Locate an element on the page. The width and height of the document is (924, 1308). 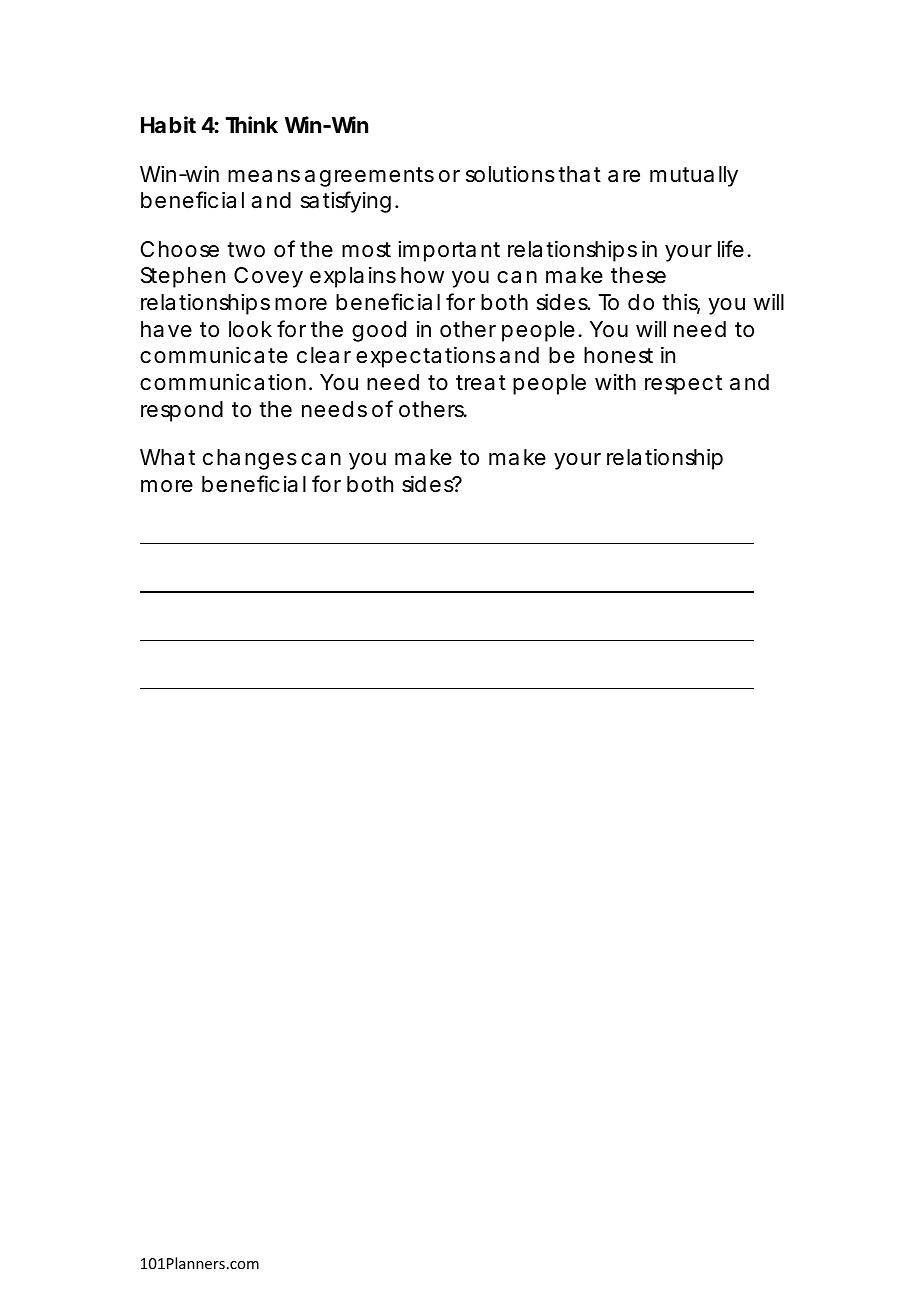
changes is located at coordinates (250, 459).
